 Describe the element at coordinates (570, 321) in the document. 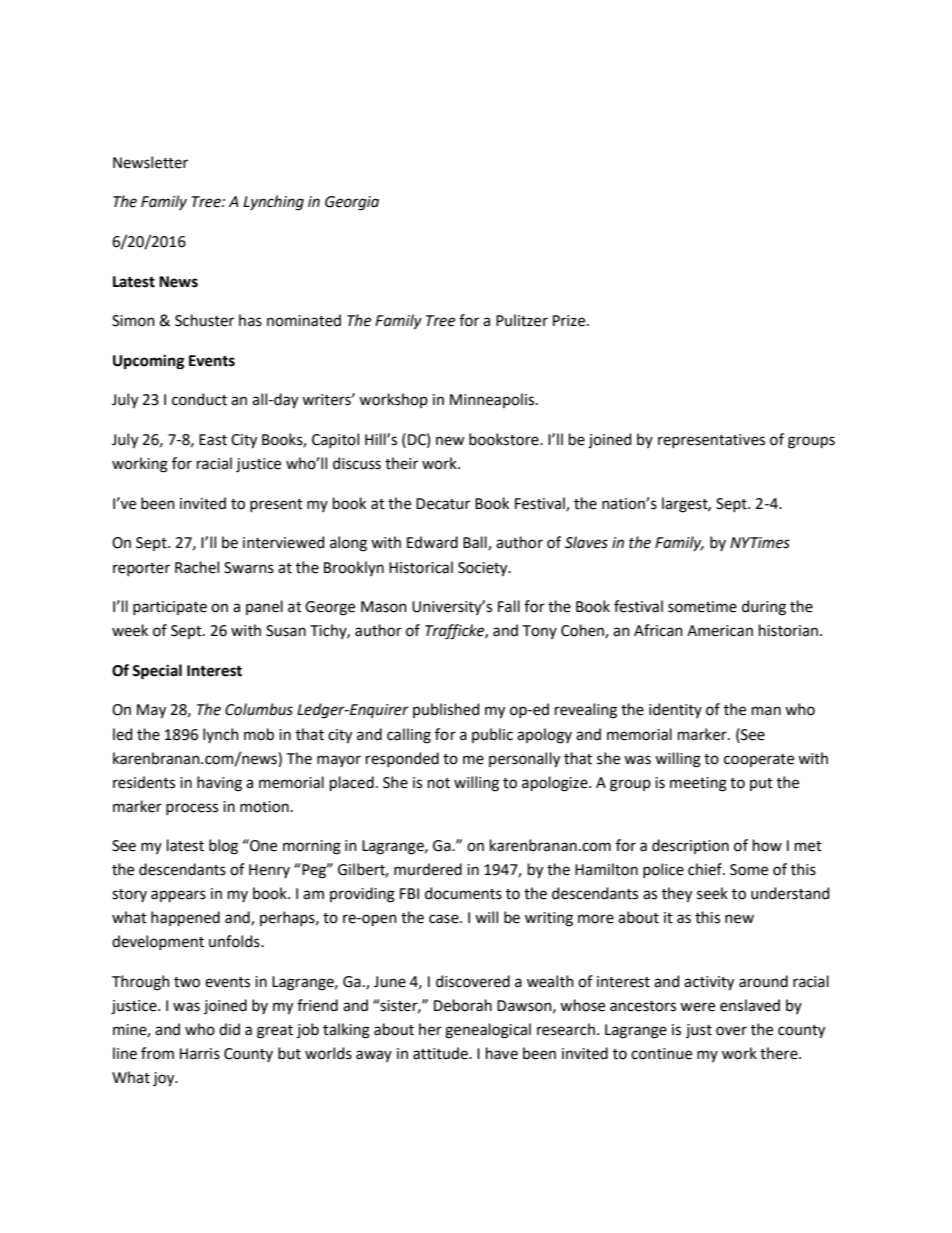

I see `Prize` at that location.
